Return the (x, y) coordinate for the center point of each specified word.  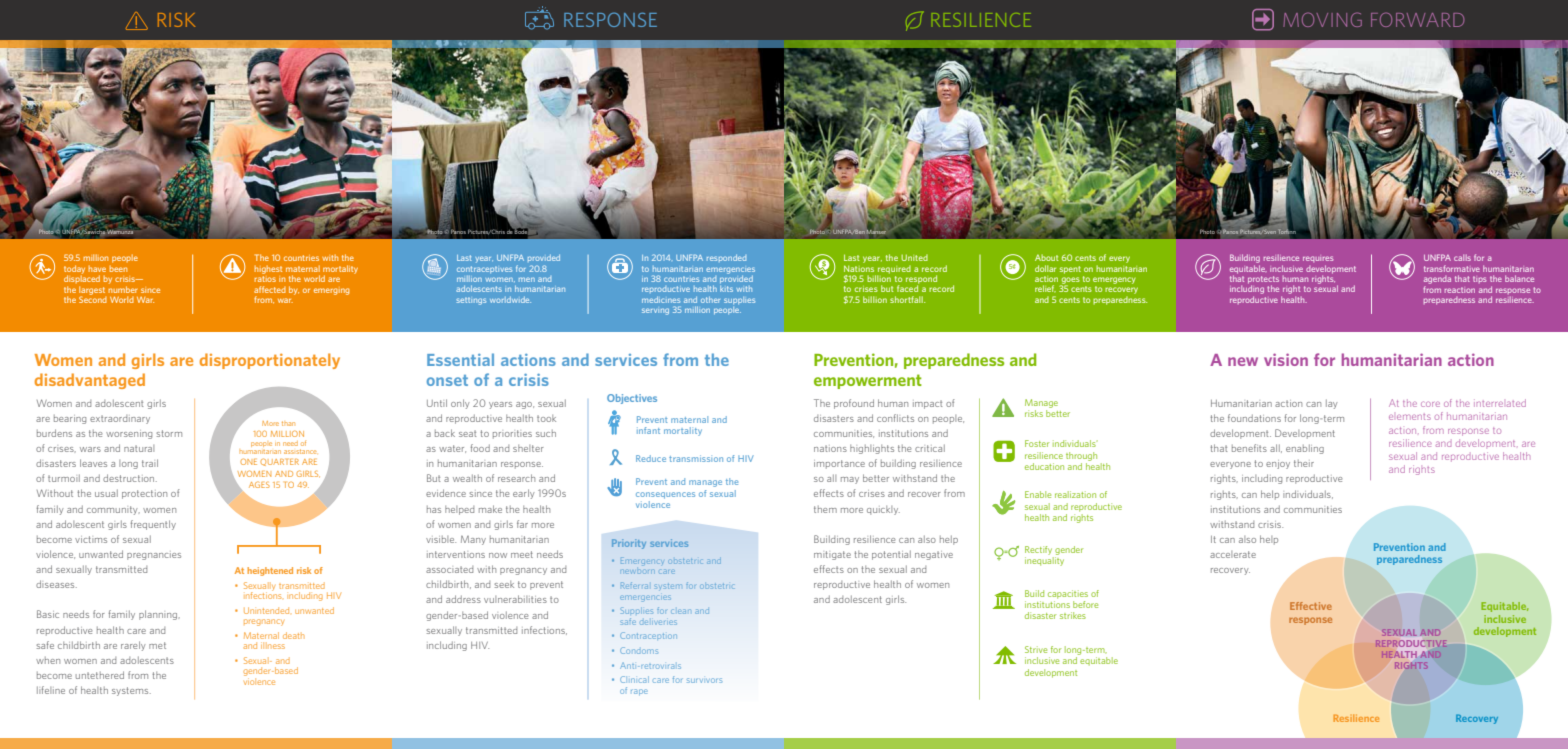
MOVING (1322, 19)
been (118, 267)
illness (273, 645)
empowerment (868, 381)
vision (1286, 359)
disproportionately (270, 361)
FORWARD (1418, 19)
